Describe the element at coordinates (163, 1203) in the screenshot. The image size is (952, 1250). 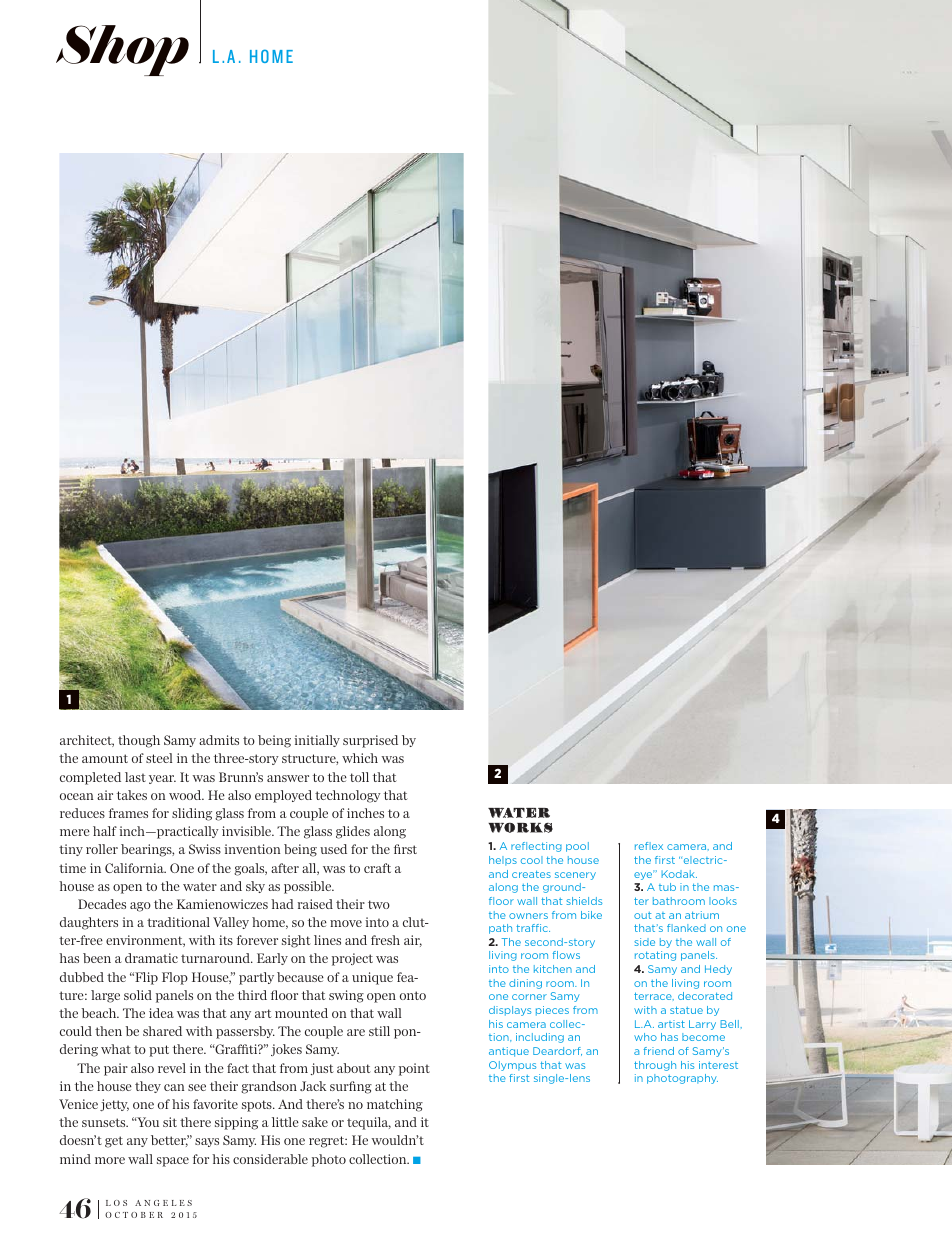
I see `ANGELES` at that location.
